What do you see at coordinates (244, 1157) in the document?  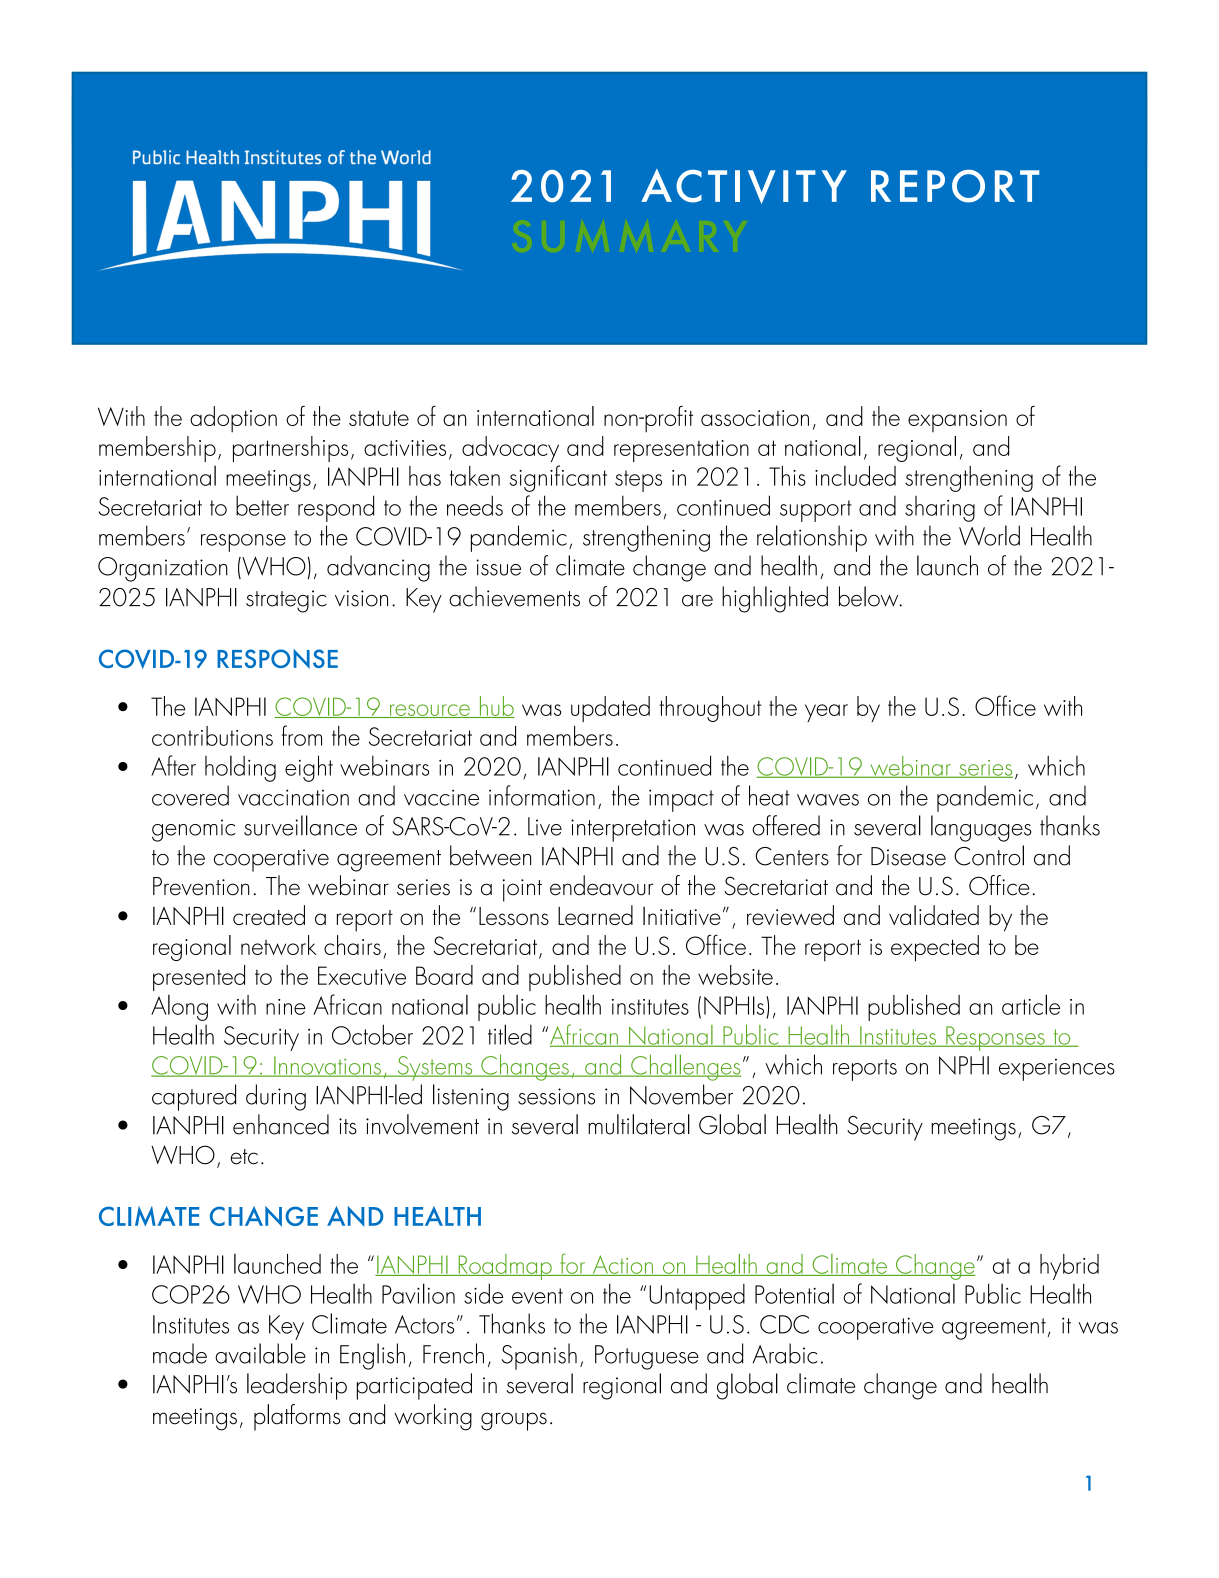 I see `etc` at bounding box center [244, 1157].
